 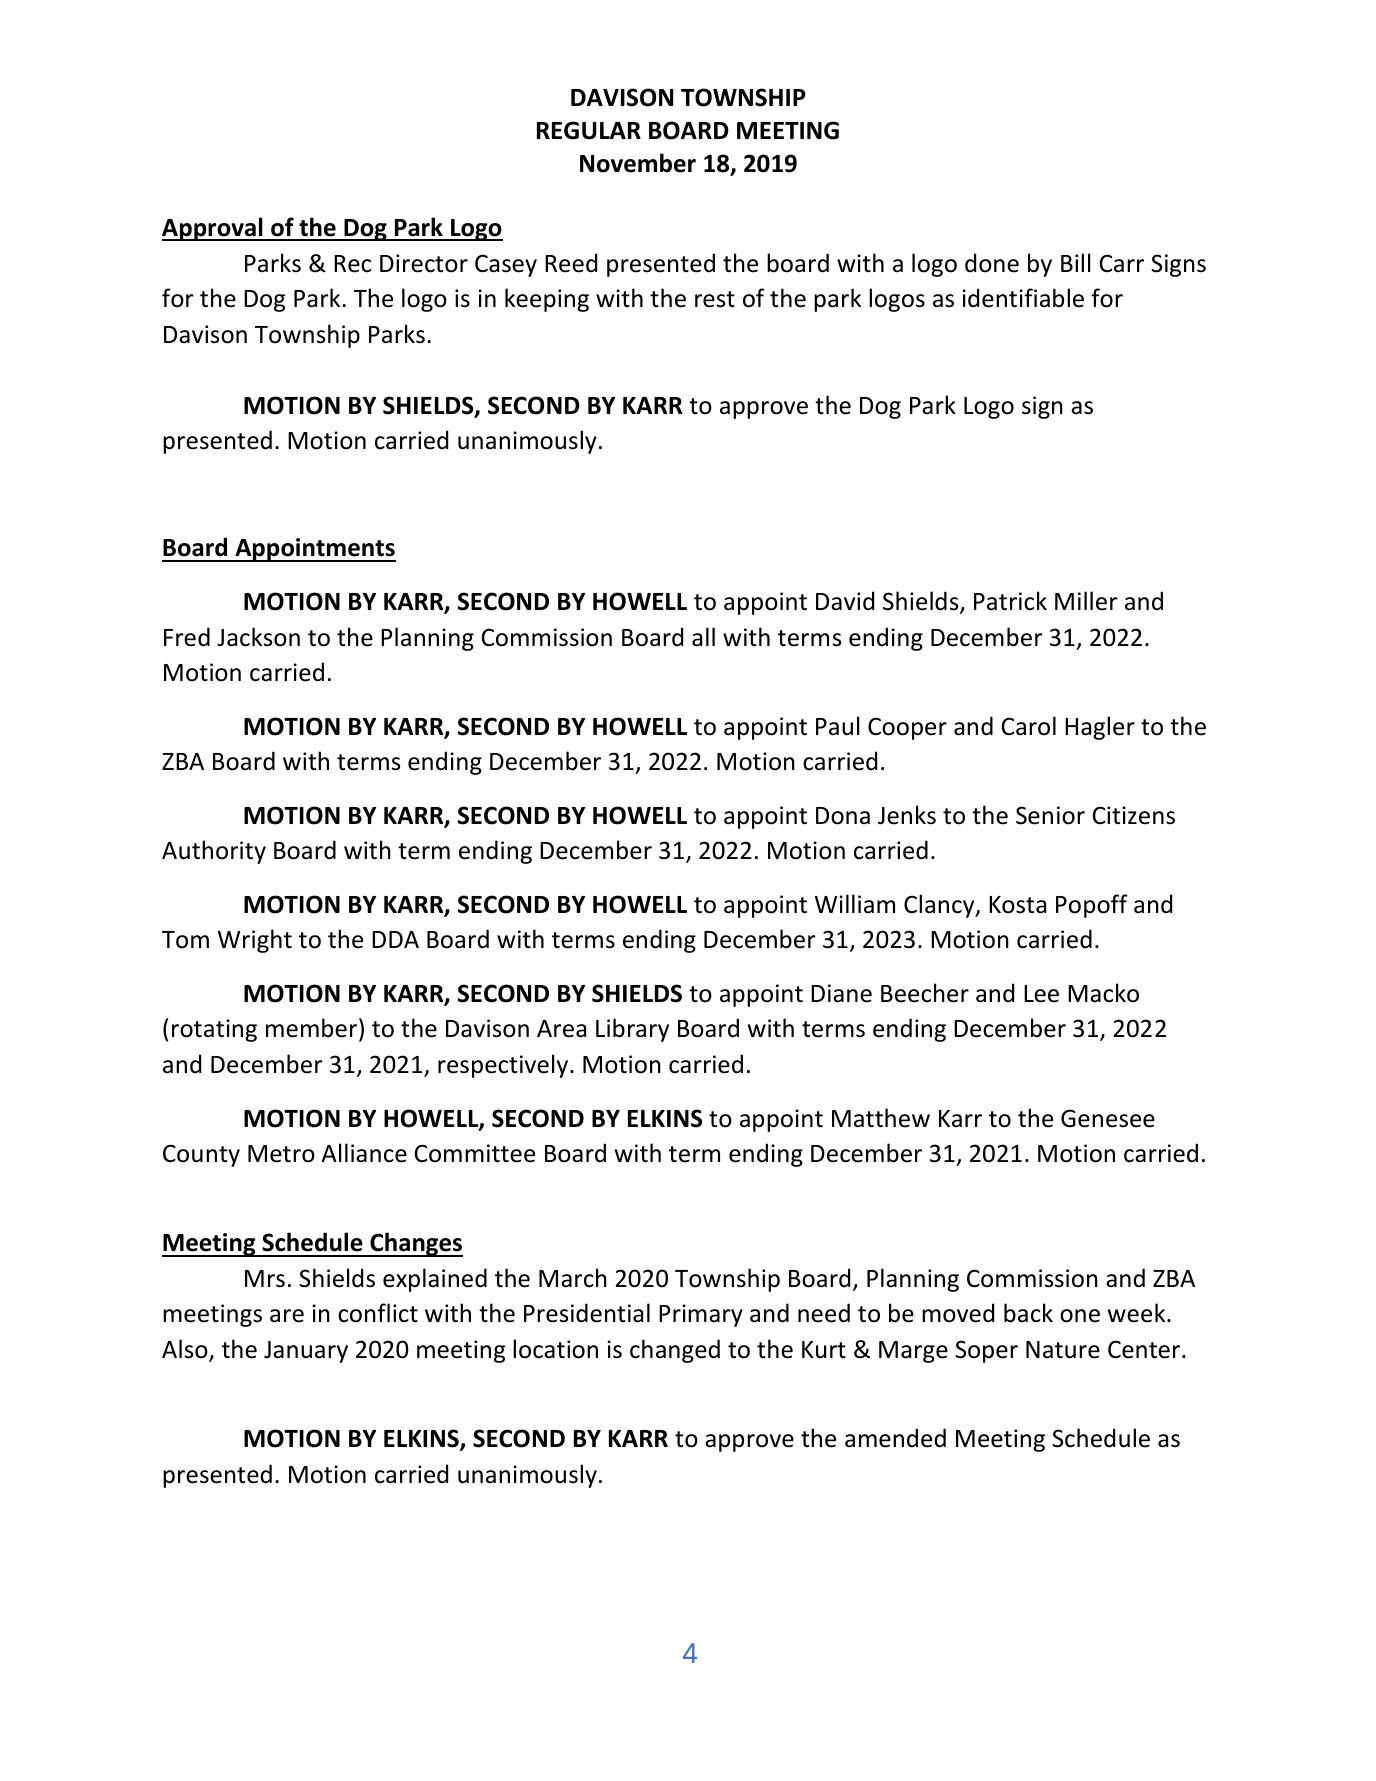 I want to click on Patrick, so click(x=1010, y=601).
